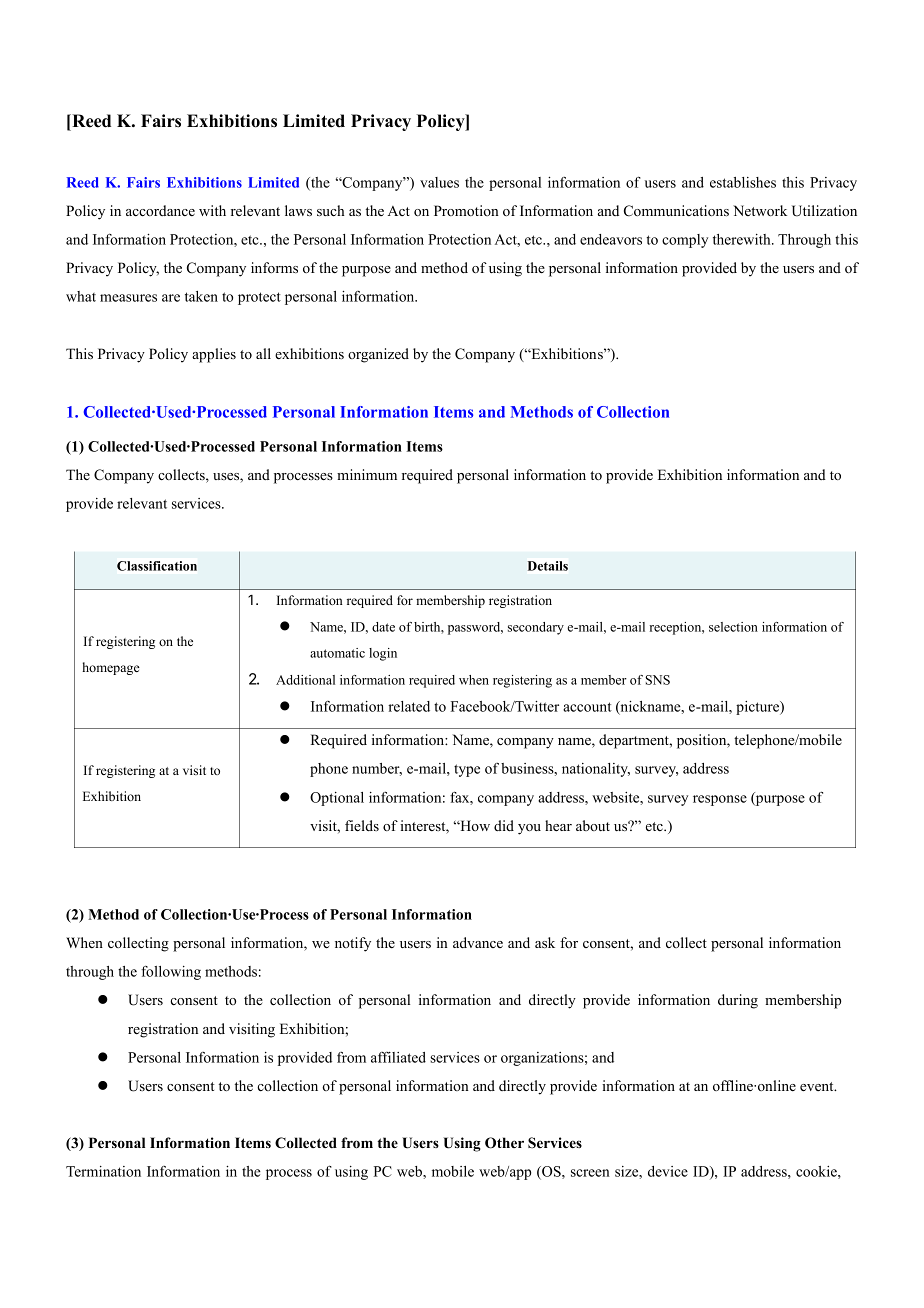 This screenshot has width=924, height=1308. Describe the element at coordinates (504, 1143) in the screenshot. I see `Other` at that location.
